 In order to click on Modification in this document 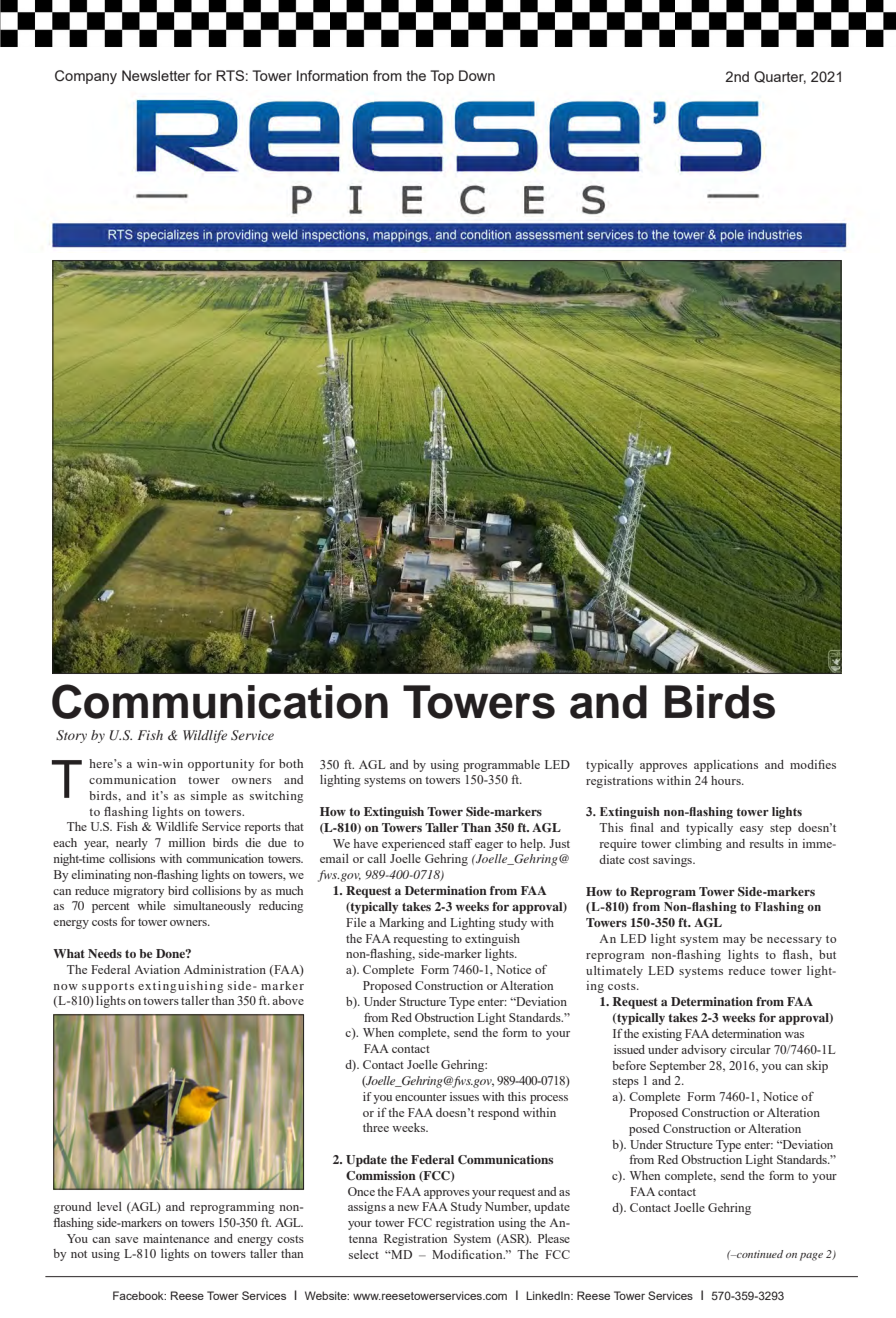, I will do `click(468, 1254)`.
